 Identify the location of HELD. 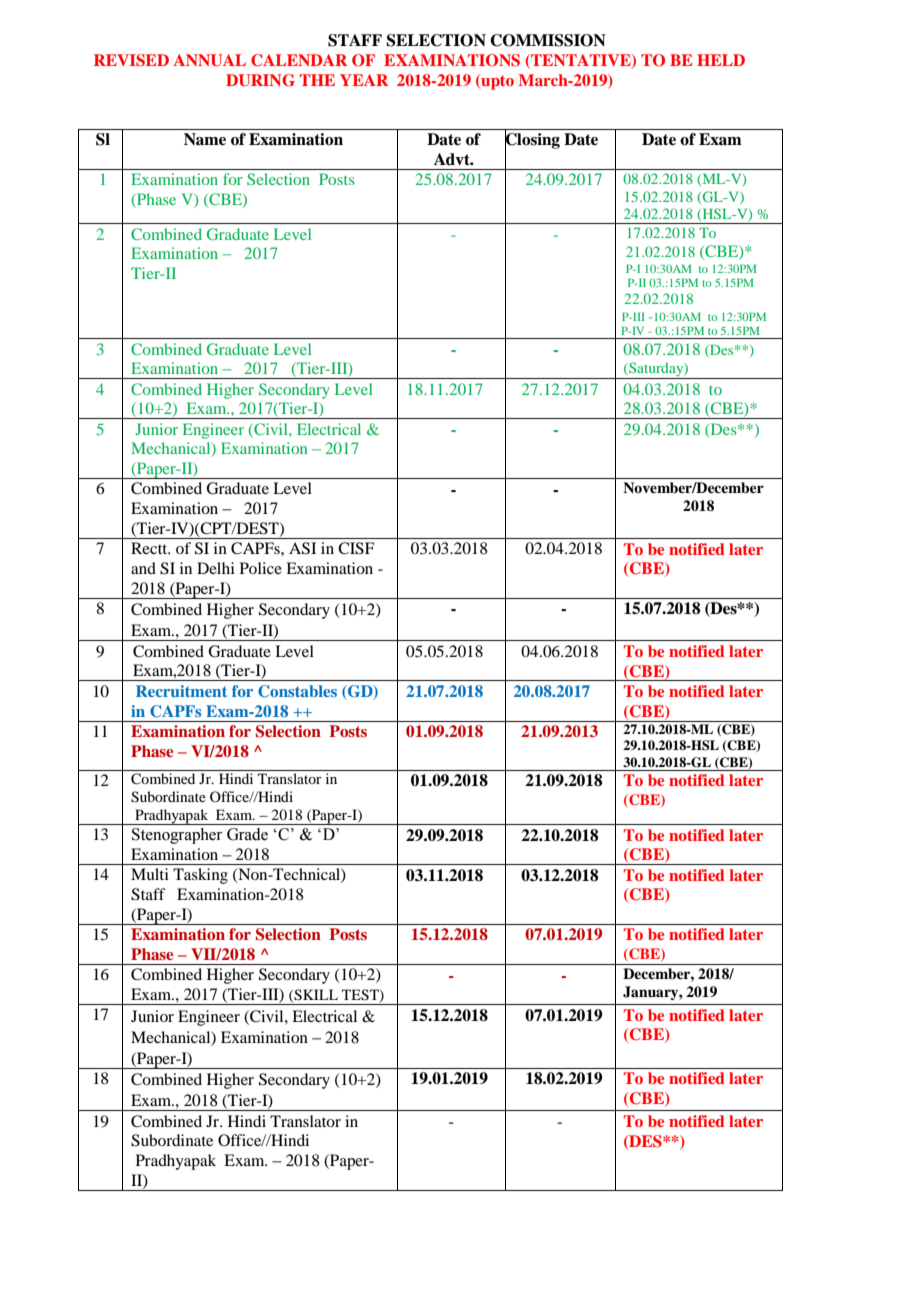
(721, 60).
